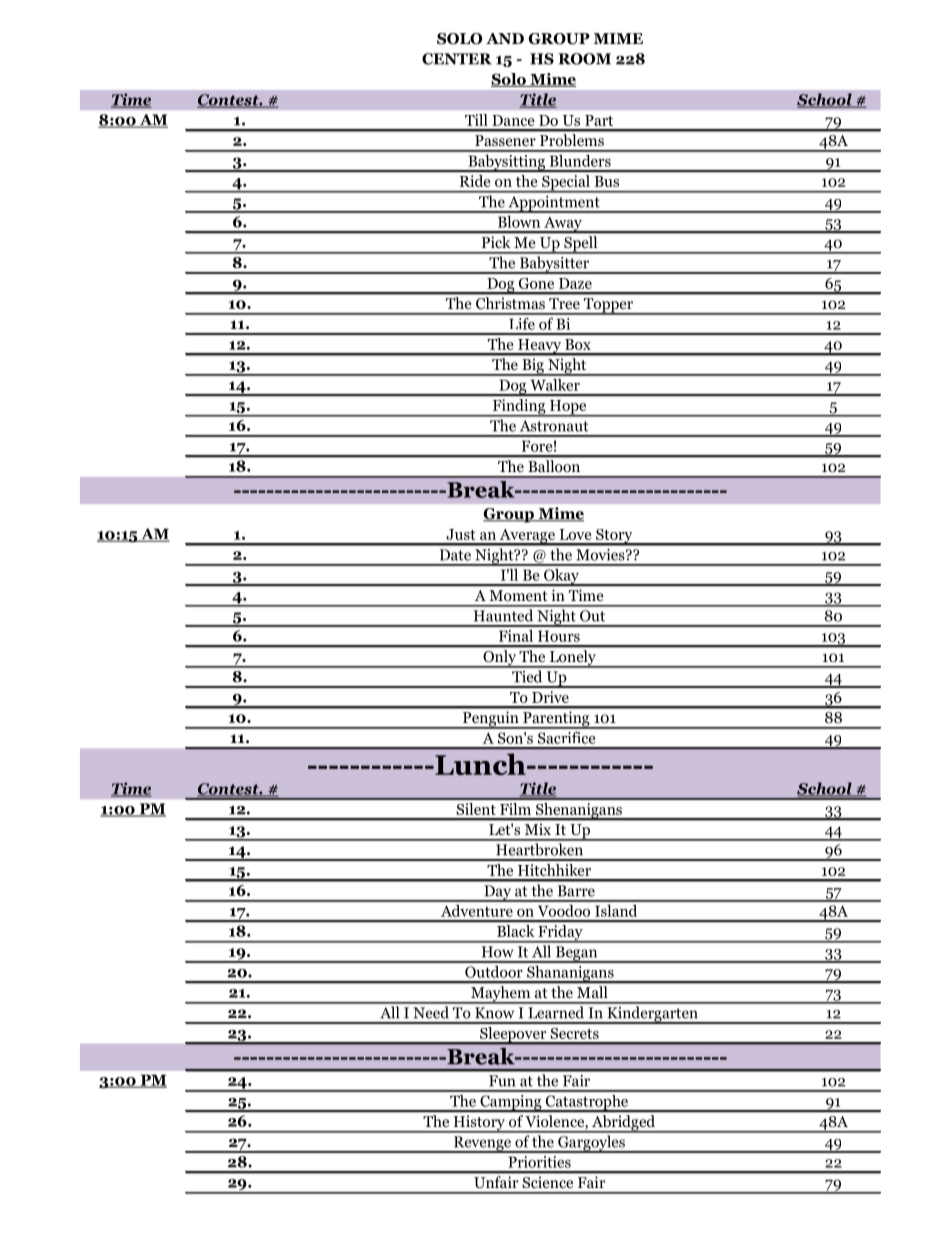 The height and width of the screenshot is (1233, 952). I want to click on Till, so click(476, 120).
